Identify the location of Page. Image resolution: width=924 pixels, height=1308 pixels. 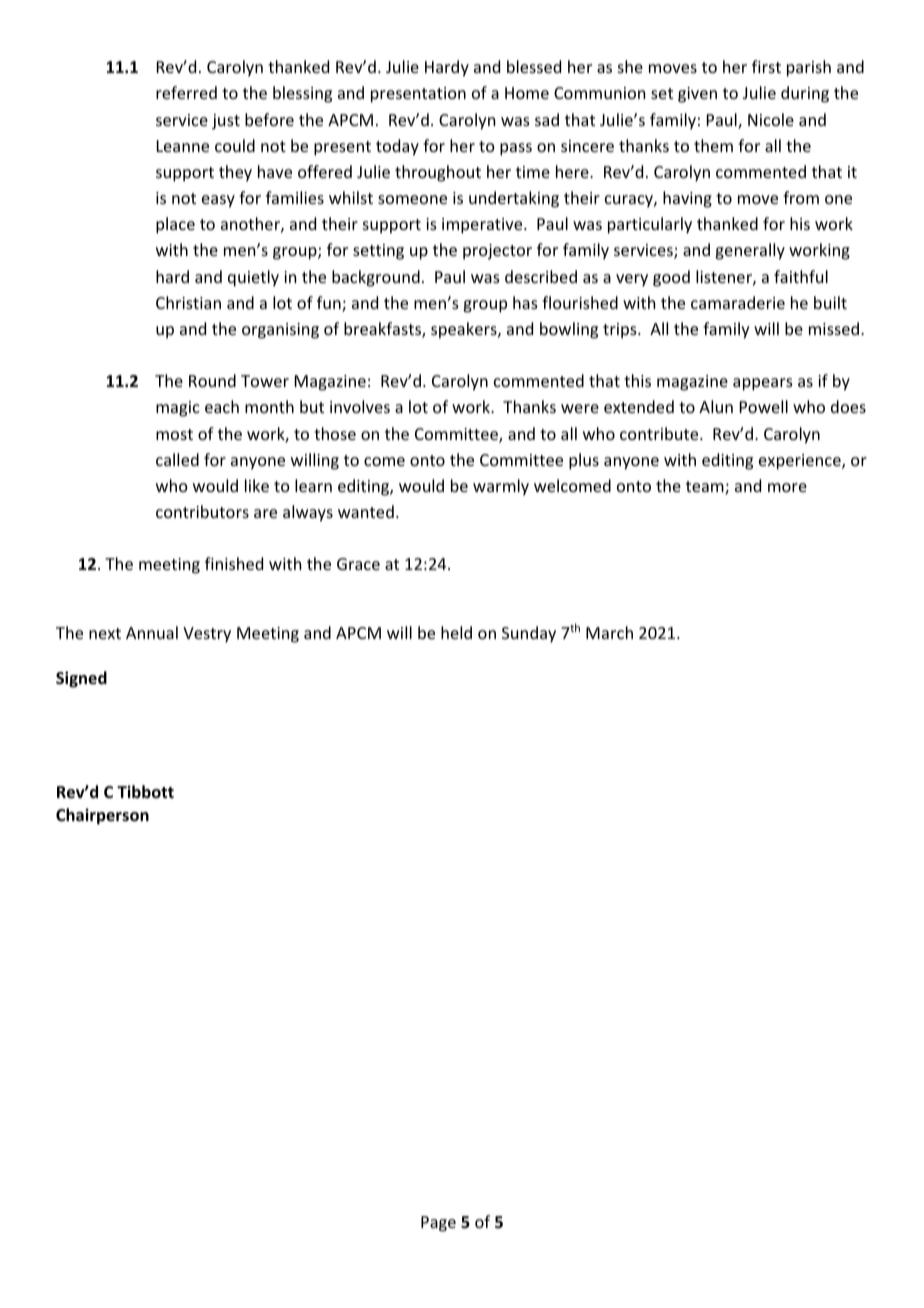
(438, 1224).
